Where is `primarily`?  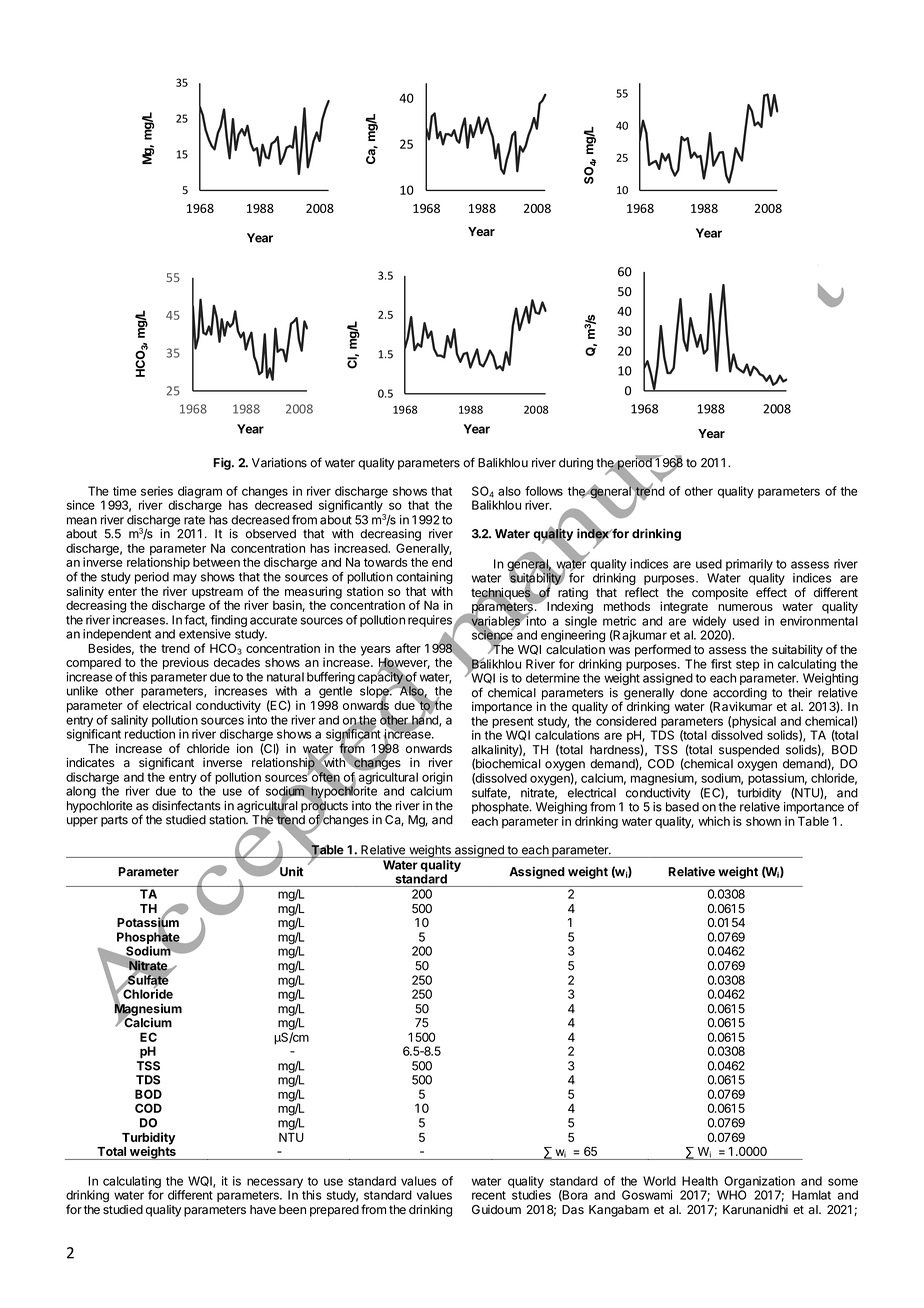
primarily is located at coordinates (749, 565).
